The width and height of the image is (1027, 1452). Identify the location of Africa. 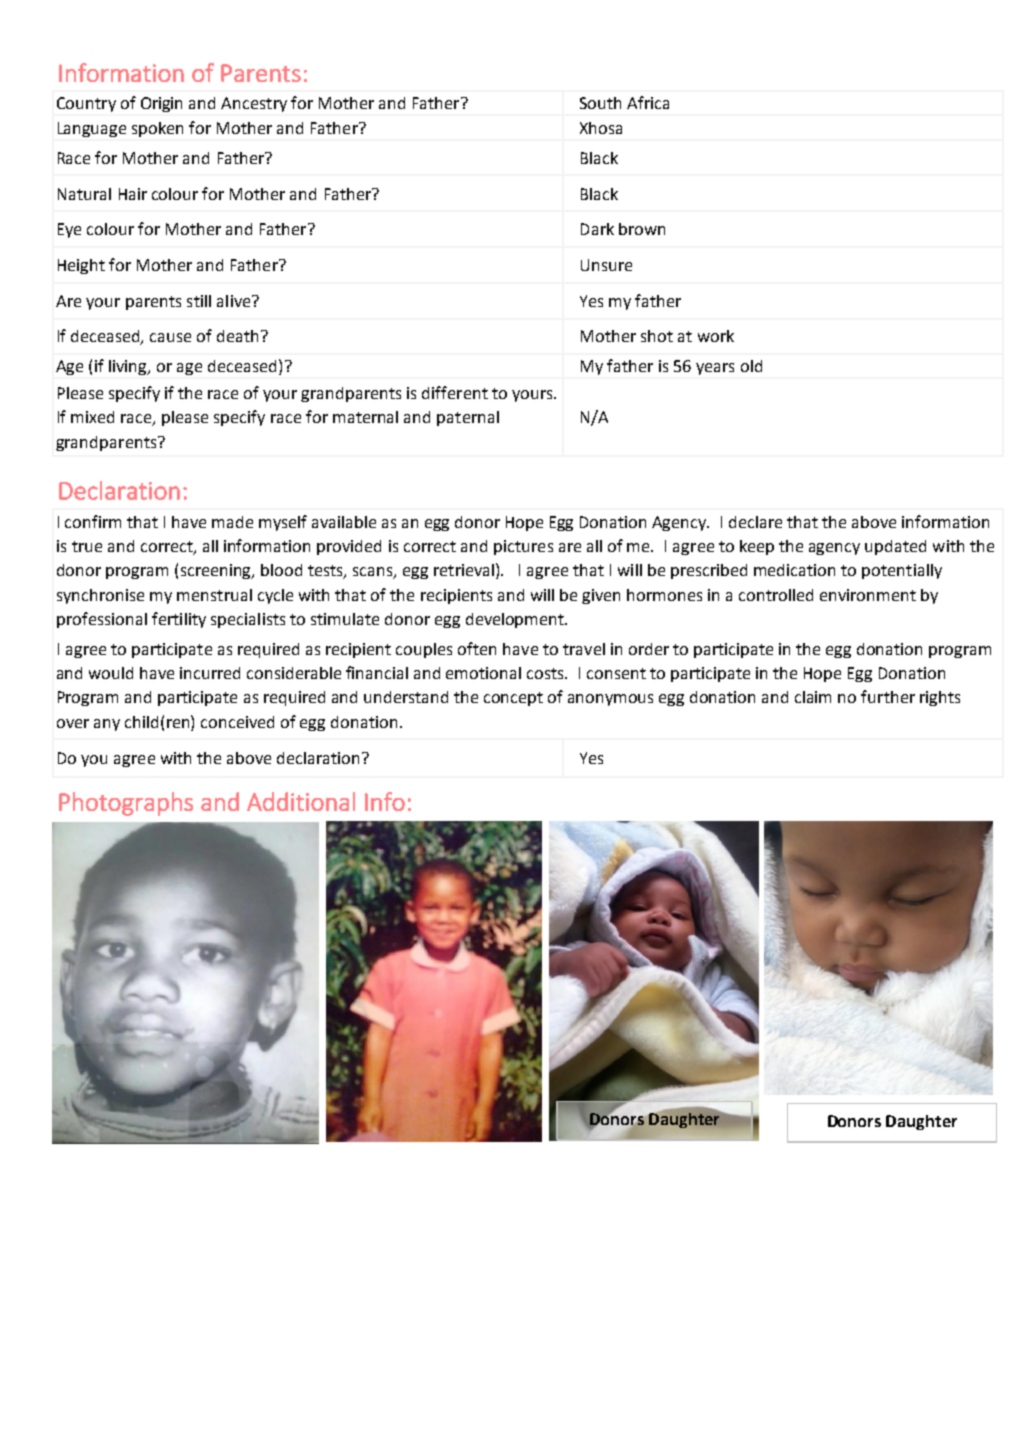
(648, 102).
